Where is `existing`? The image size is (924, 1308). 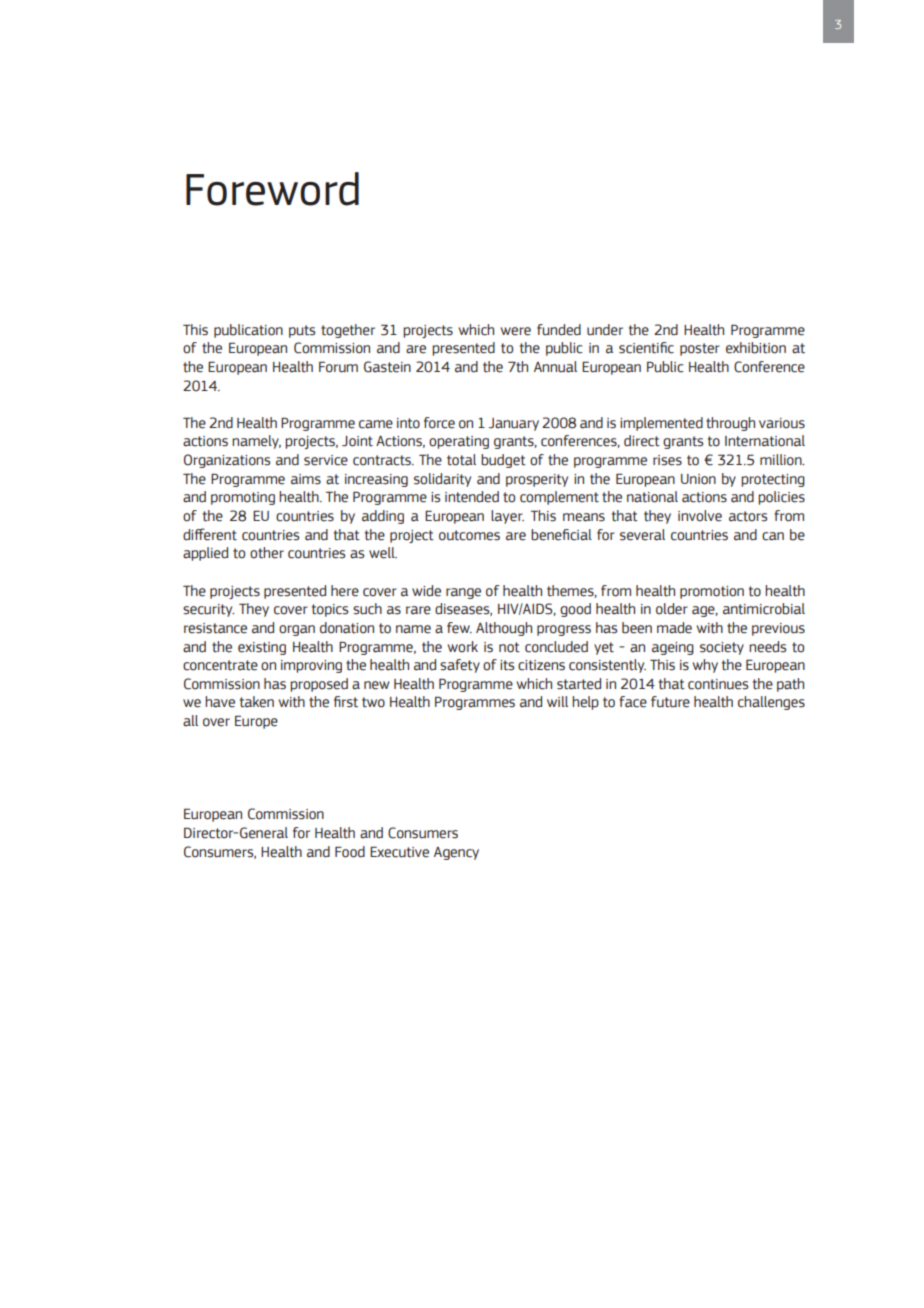
existing is located at coordinates (262, 648).
